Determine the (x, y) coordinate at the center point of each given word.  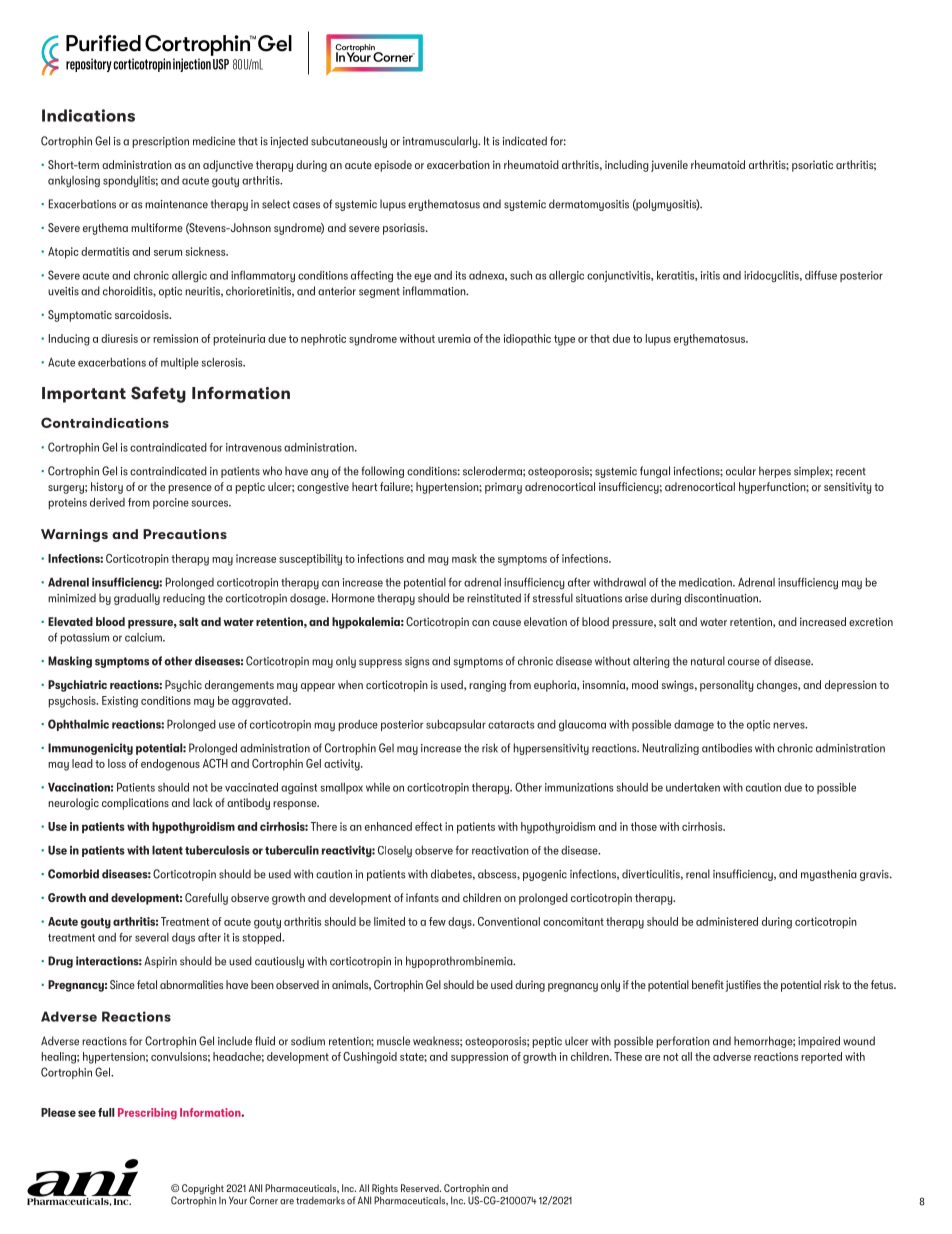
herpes (775, 472)
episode (393, 166)
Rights (384, 1190)
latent (167, 850)
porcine (171, 503)
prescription (161, 142)
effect (428, 826)
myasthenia (829, 875)
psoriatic (812, 166)
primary (503, 488)
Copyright (203, 1190)
